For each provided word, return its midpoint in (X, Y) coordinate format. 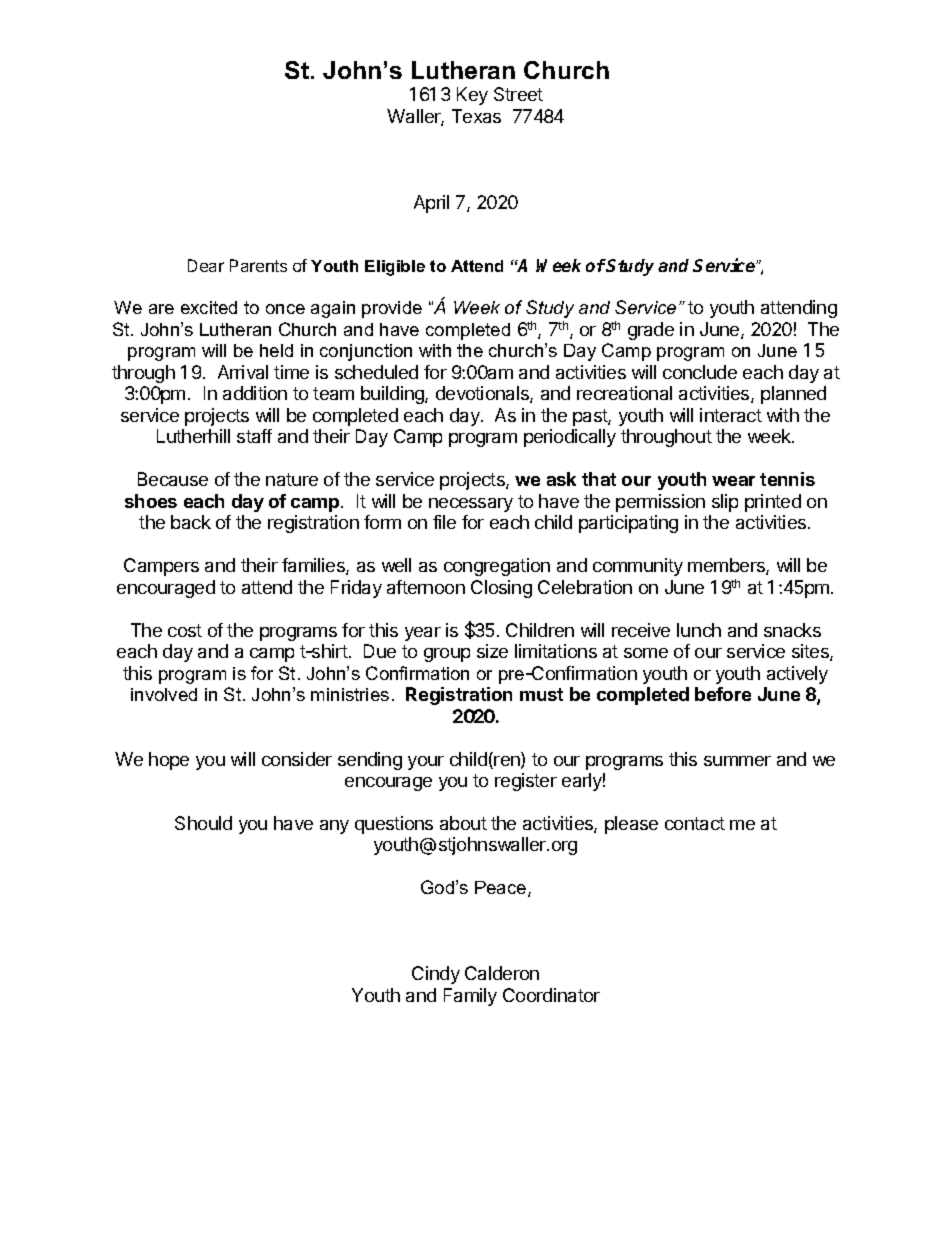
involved (164, 694)
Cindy (436, 975)
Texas (476, 116)
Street (518, 94)
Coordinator (551, 995)
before (723, 694)
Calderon (502, 973)
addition (255, 393)
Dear (206, 265)
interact (731, 415)
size (492, 651)
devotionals (483, 394)
